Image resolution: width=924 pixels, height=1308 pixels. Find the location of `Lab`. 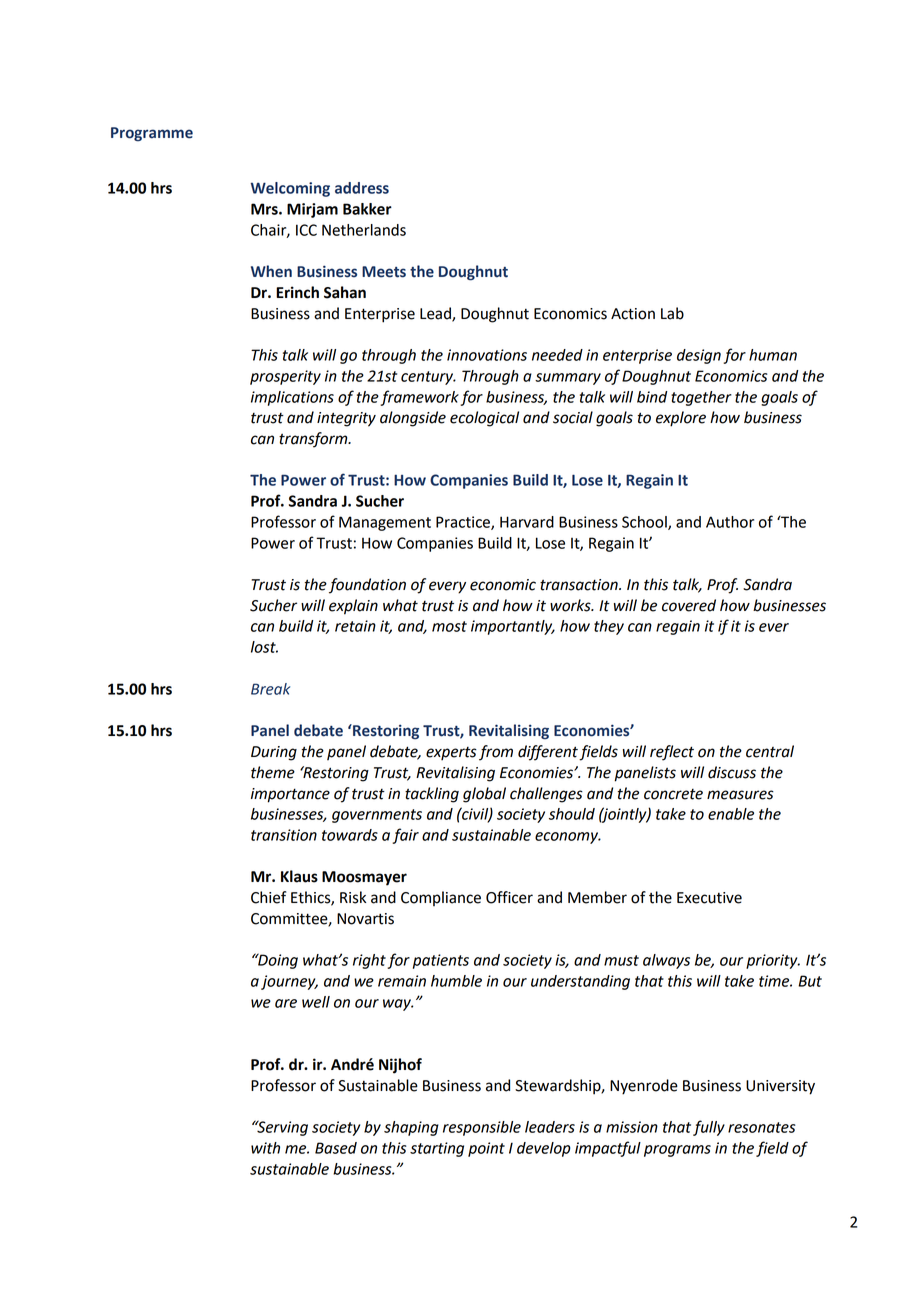

Lab is located at coordinates (672, 313).
